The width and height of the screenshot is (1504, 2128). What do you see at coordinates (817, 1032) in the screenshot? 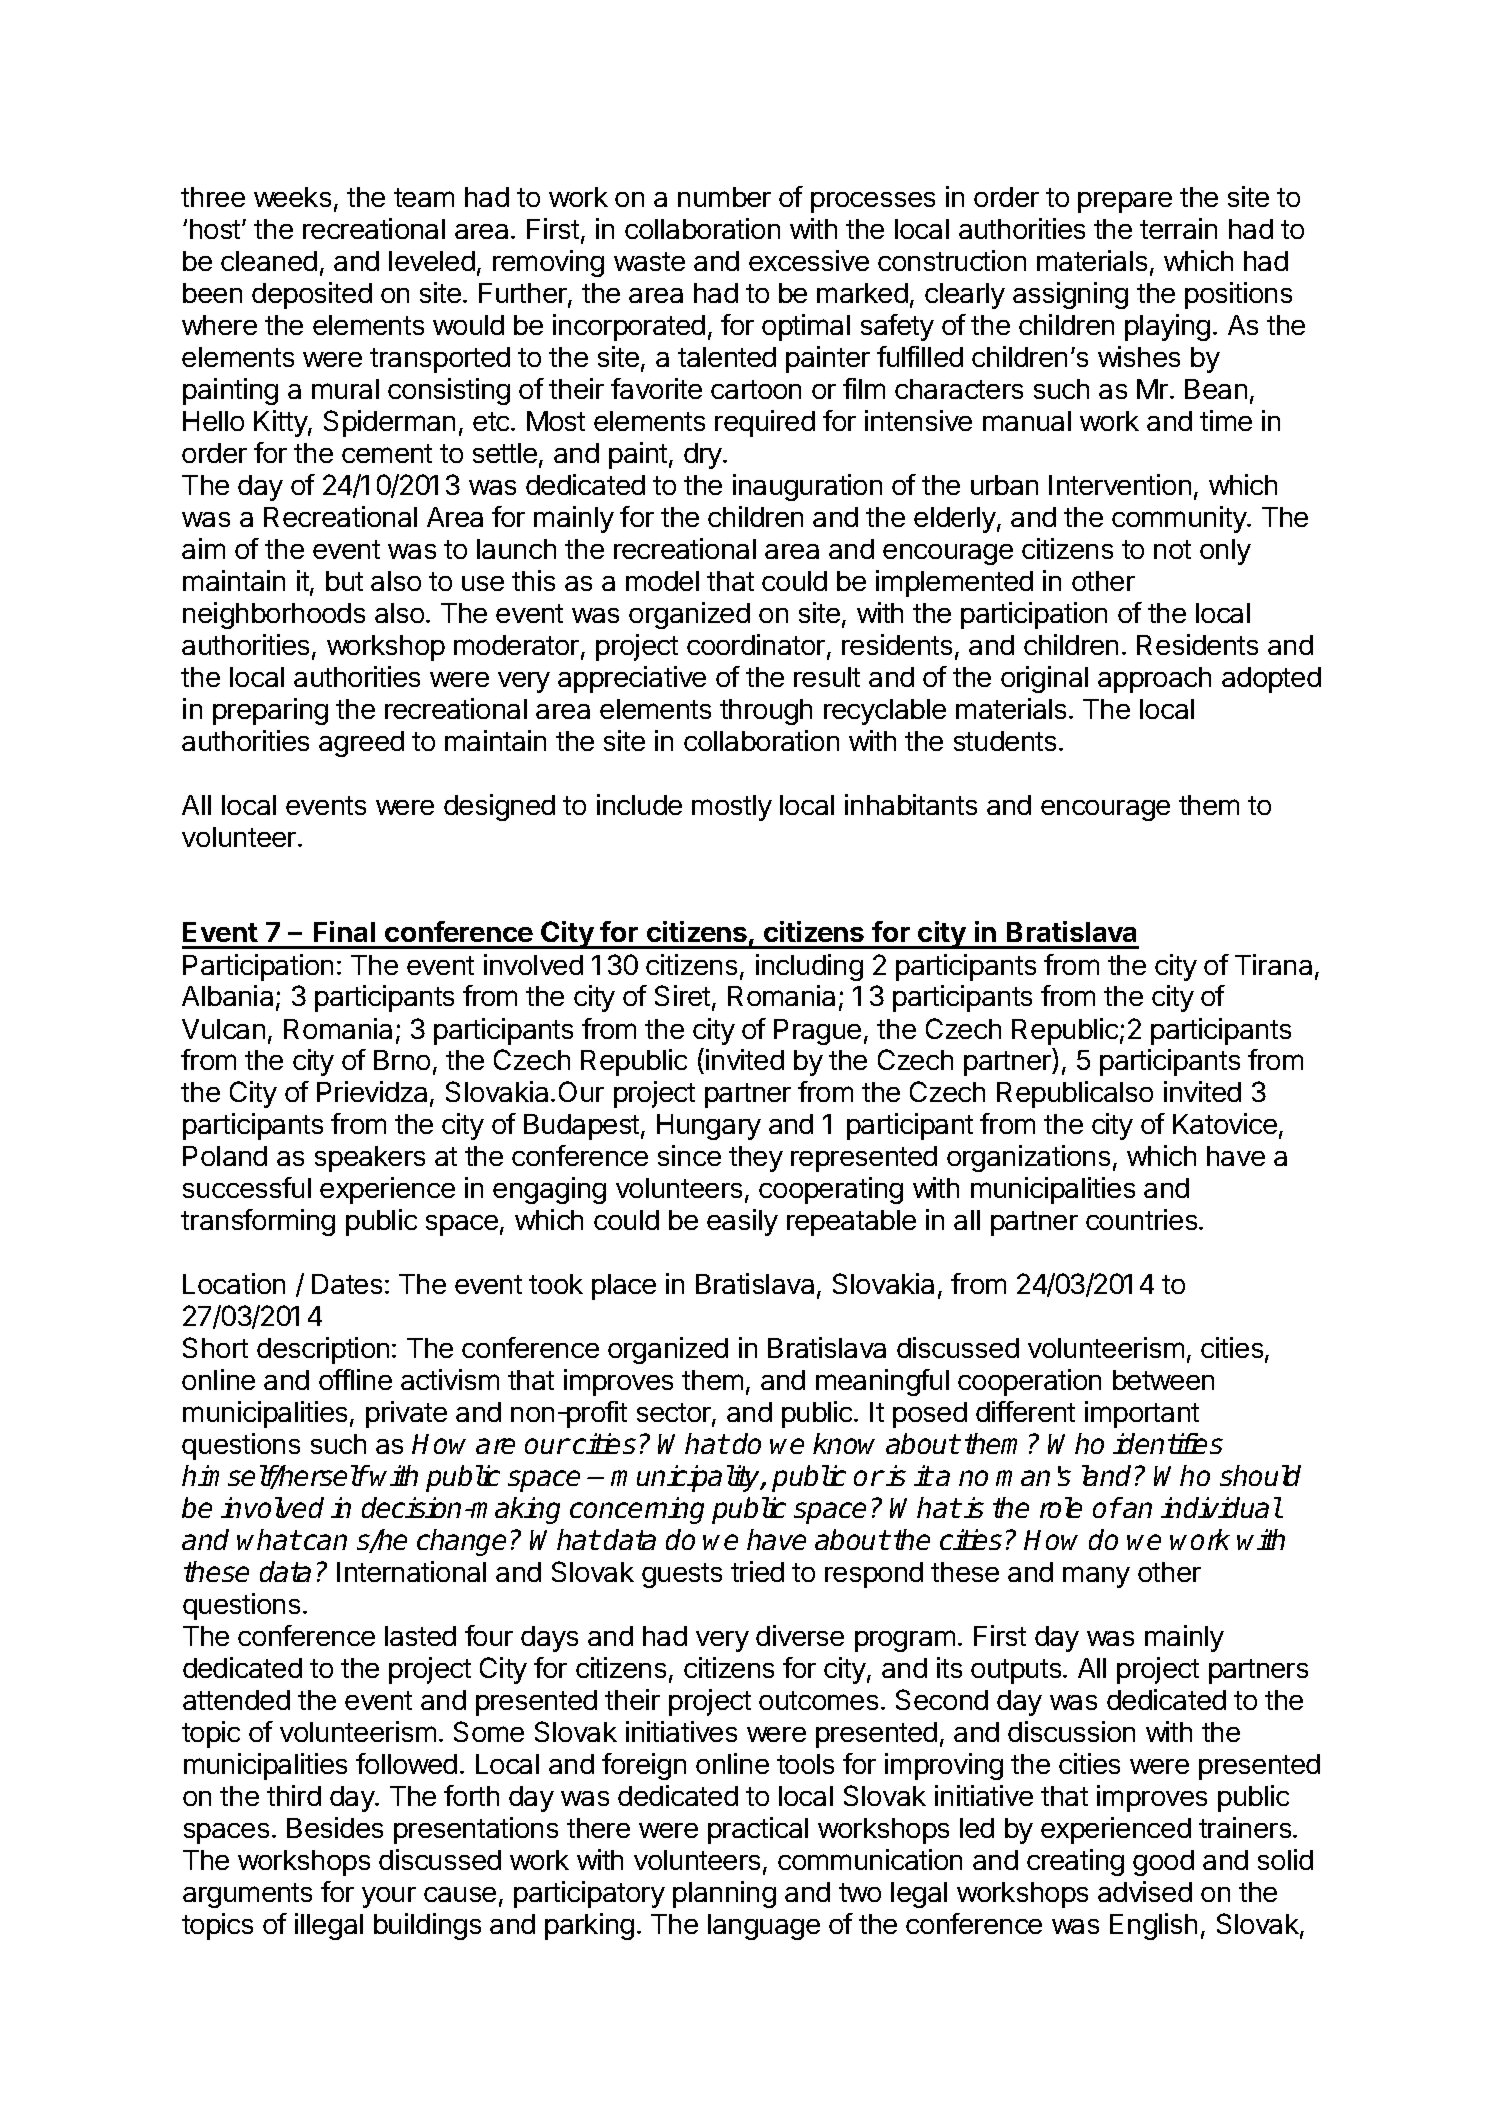
I see `Prague` at bounding box center [817, 1032].
